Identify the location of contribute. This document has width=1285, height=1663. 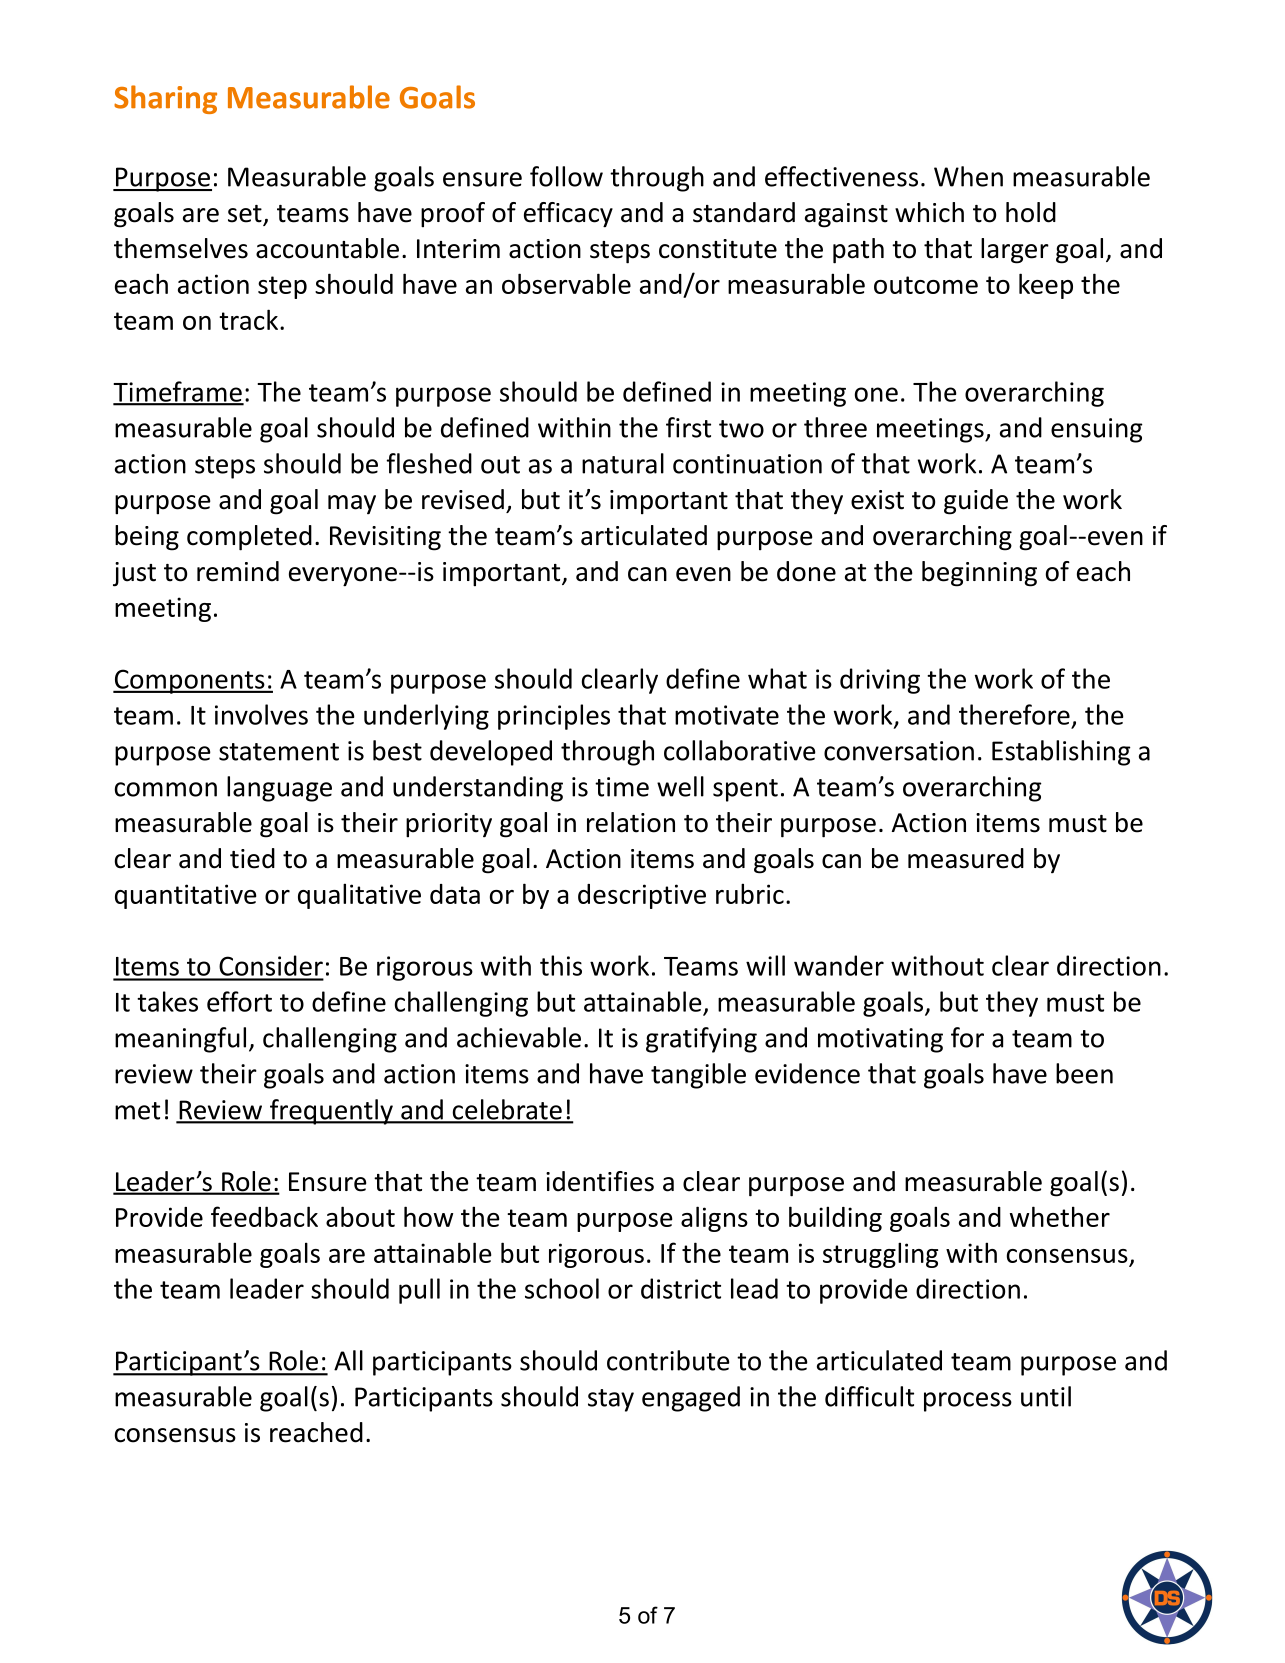
(668, 1360).
